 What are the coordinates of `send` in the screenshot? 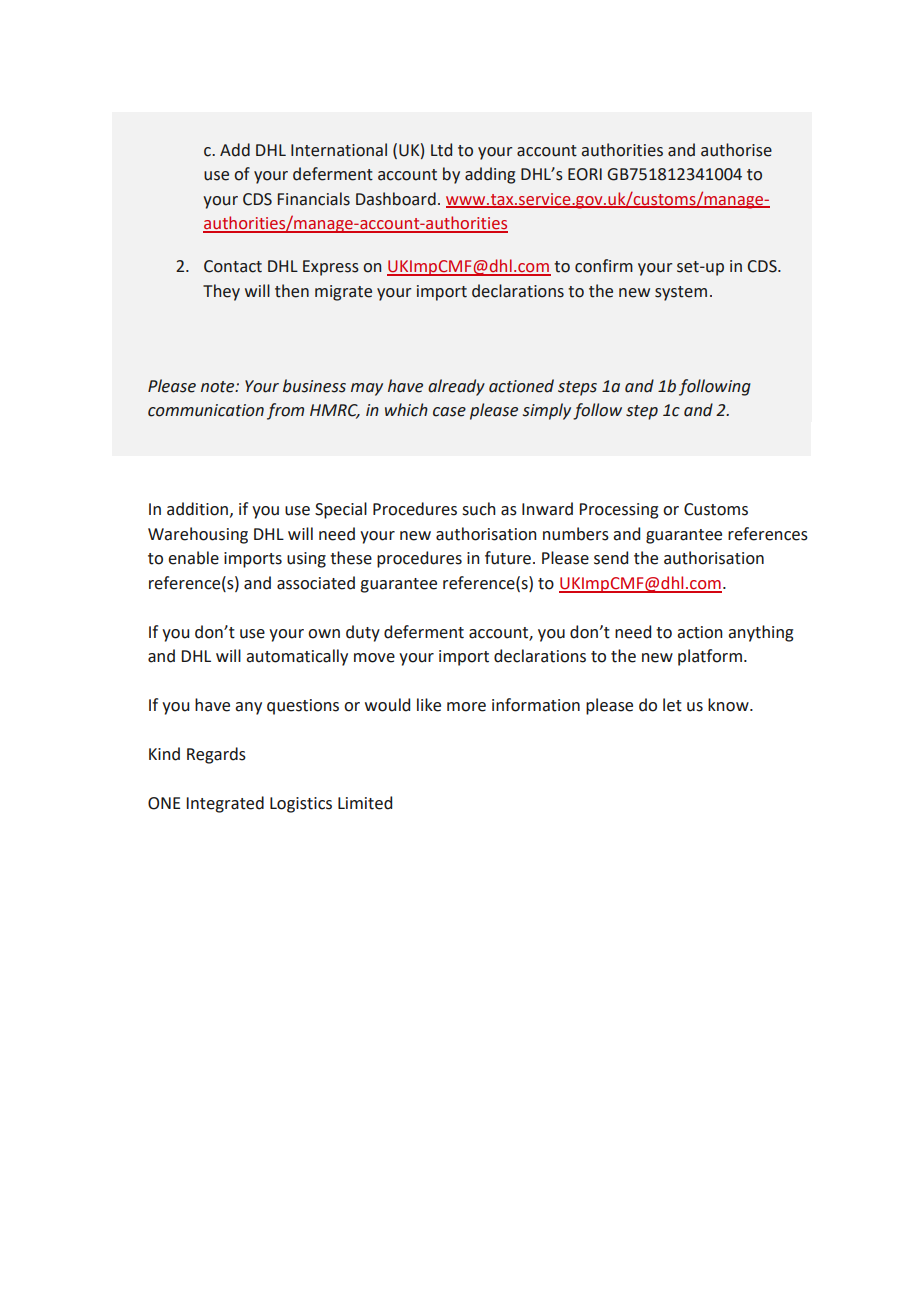 It's located at (611, 558).
